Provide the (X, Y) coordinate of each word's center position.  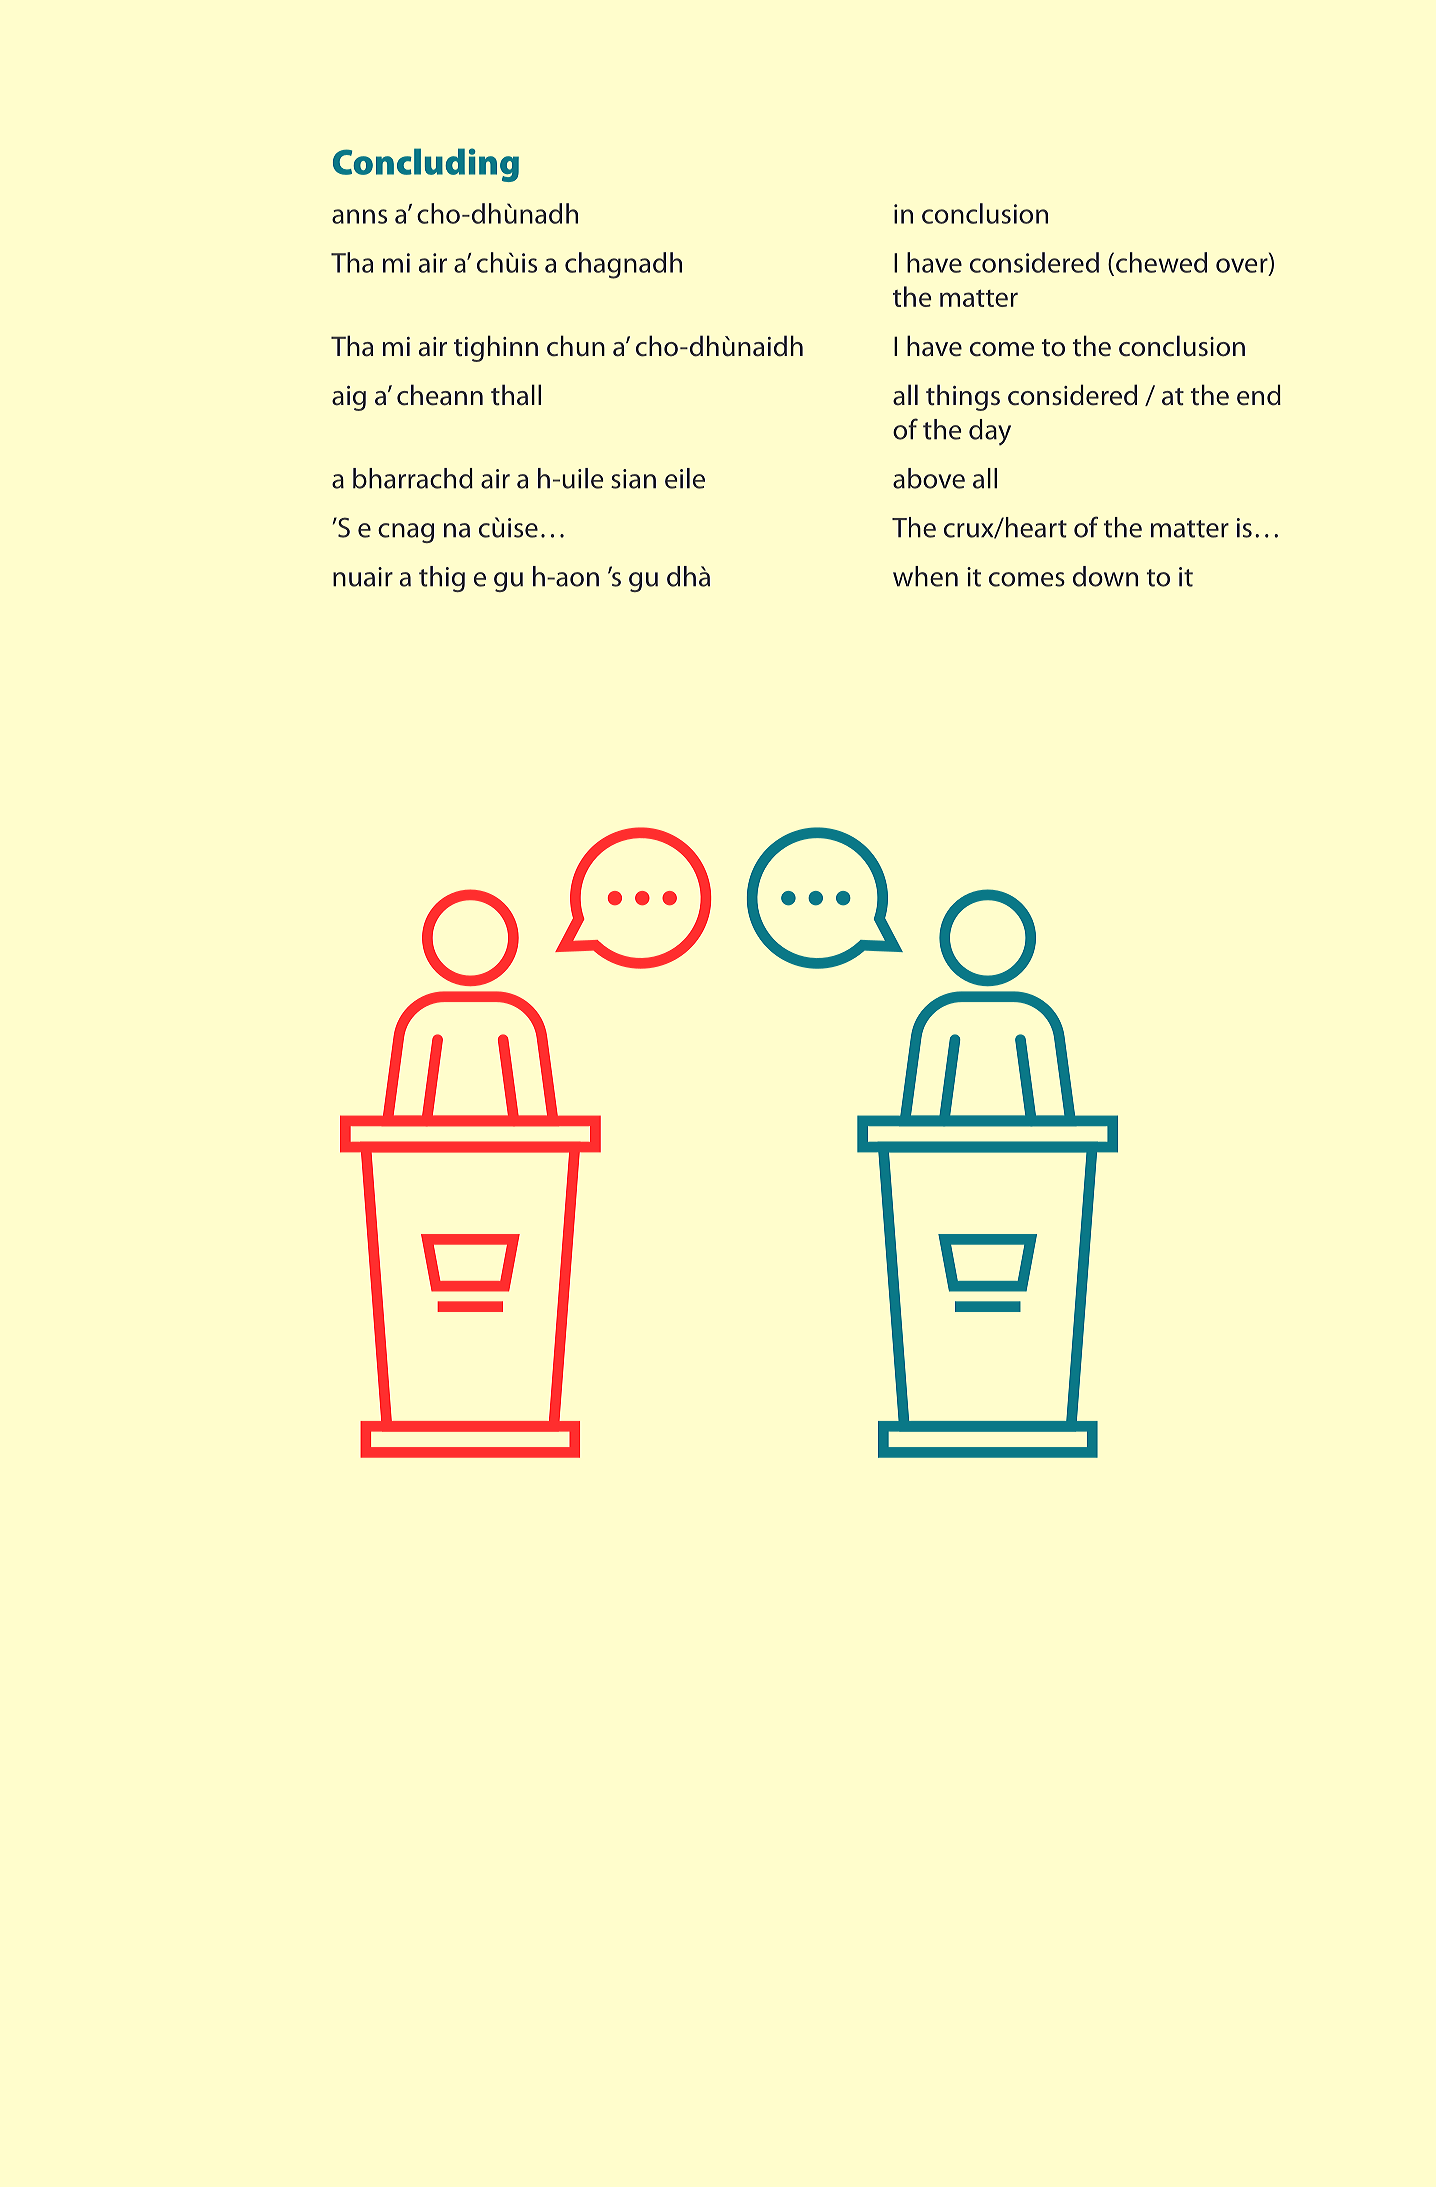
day (990, 432)
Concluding (426, 165)
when (925, 576)
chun (576, 346)
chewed (1161, 262)
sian (633, 479)
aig (349, 398)
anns (359, 216)
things (963, 397)
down (1105, 576)
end (1259, 395)
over (1243, 266)
